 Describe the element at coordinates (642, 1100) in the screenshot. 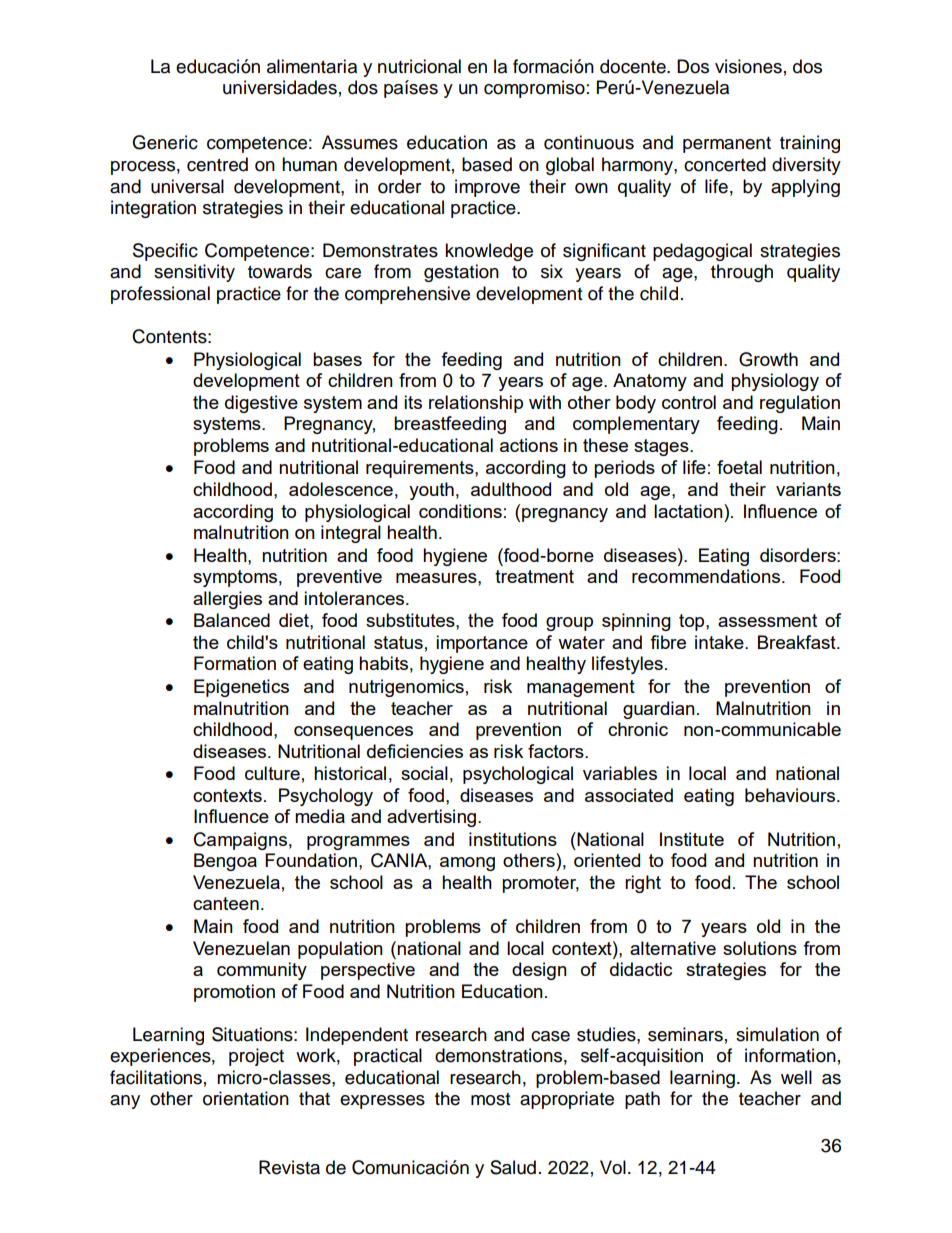

I see `path` at that location.
